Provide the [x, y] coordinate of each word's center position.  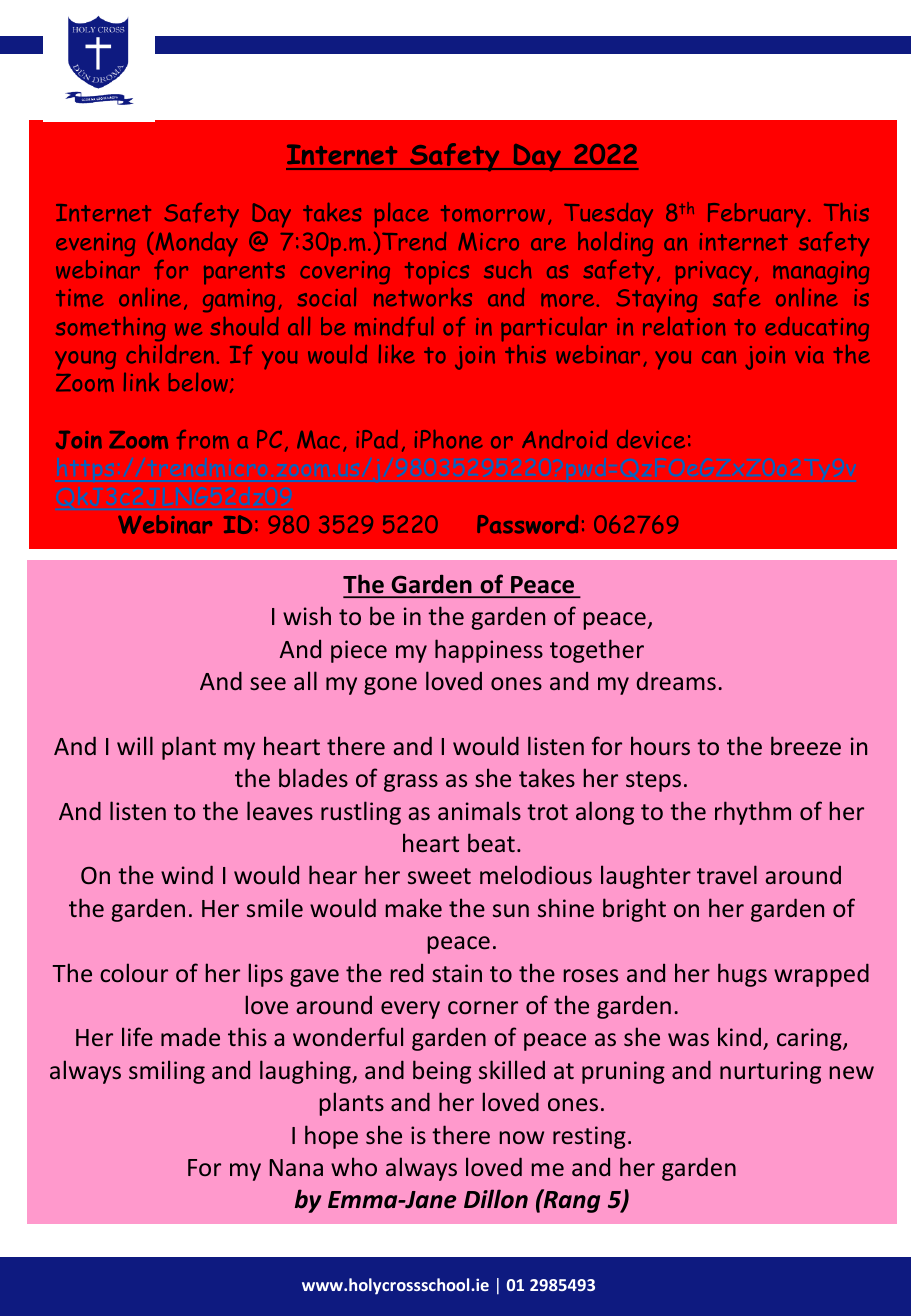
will [135, 745]
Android [564, 439]
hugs [742, 975]
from [203, 440]
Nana [296, 1167]
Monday [195, 244]
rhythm [753, 813]
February [756, 215]
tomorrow [493, 213]
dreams [676, 680]
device [651, 439]
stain [457, 973]
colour [134, 972]
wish [307, 615]
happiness [489, 651]
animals [479, 810]
